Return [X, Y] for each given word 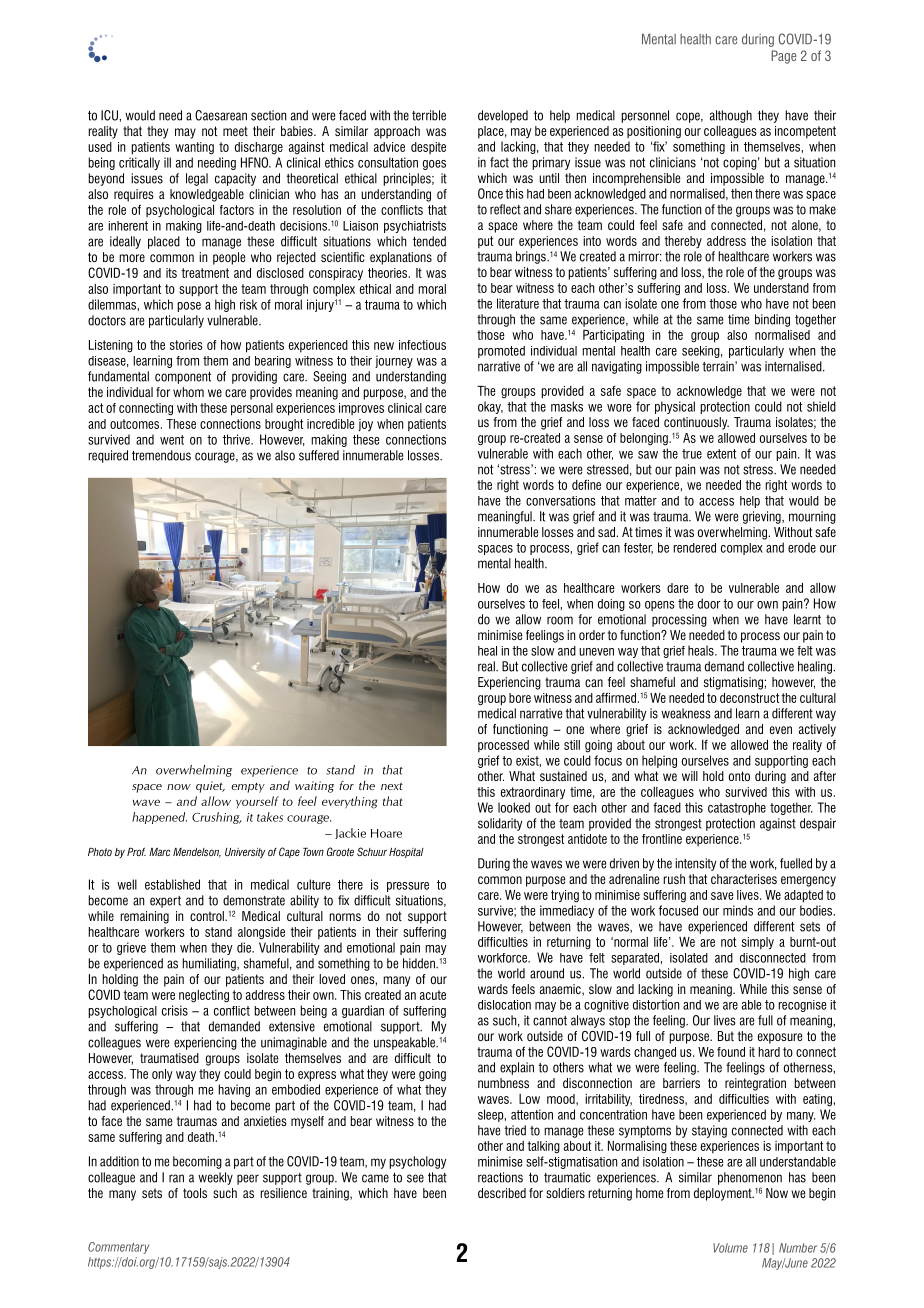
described [502, 1193]
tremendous [161, 455]
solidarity [500, 824]
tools [195, 1193]
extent [721, 454]
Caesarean [221, 115]
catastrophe [737, 808]
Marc [160, 852]
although [731, 116]
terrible [429, 115]
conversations [561, 501]
